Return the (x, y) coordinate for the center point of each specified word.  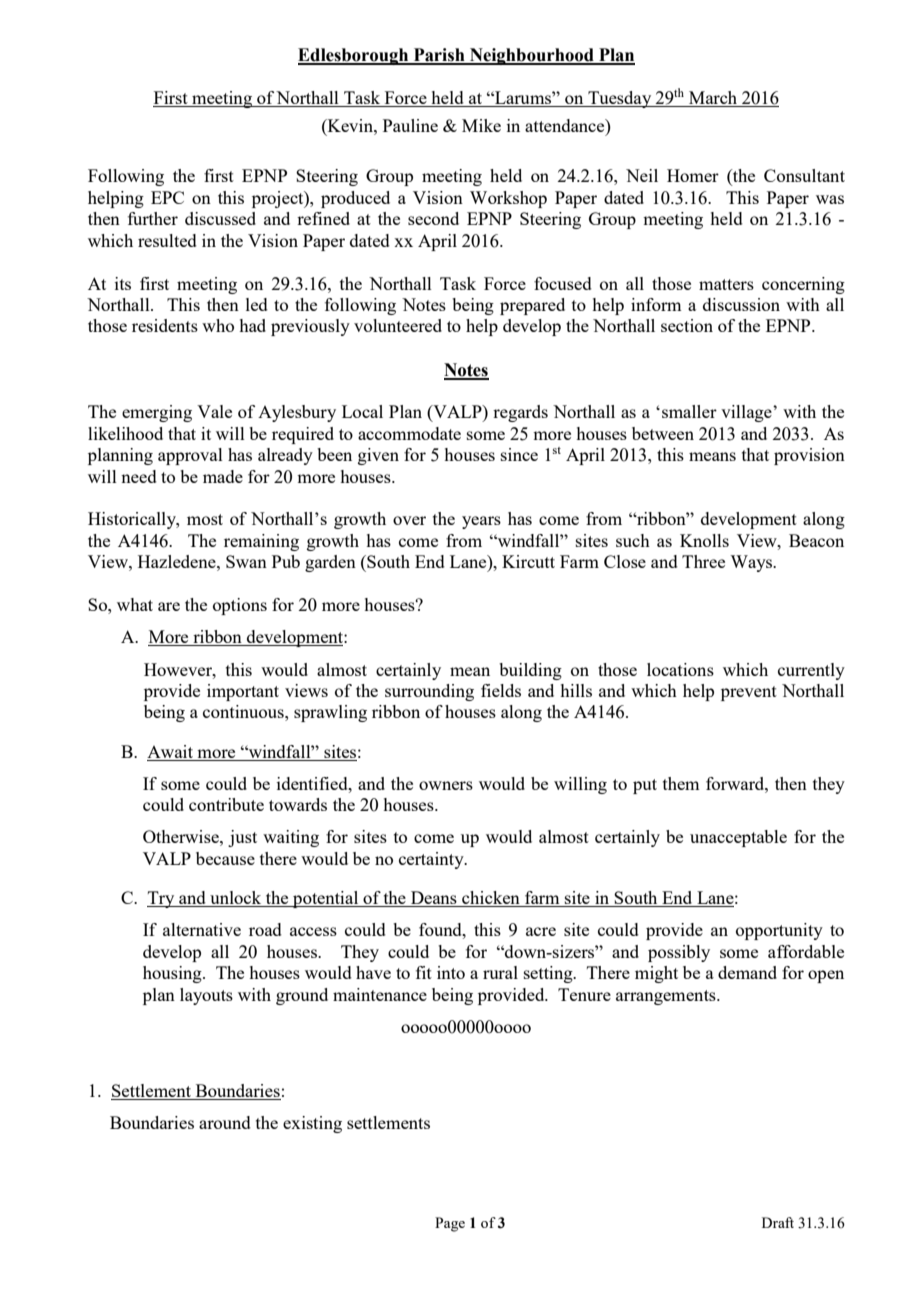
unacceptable (738, 838)
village (747, 413)
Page (450, 1224)
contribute (226, 804)
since (519, 454)
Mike (481, 125)
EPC (167, 197)
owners (446, 785)
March (713, 97)
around (225, 1122)
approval (190, 456)
